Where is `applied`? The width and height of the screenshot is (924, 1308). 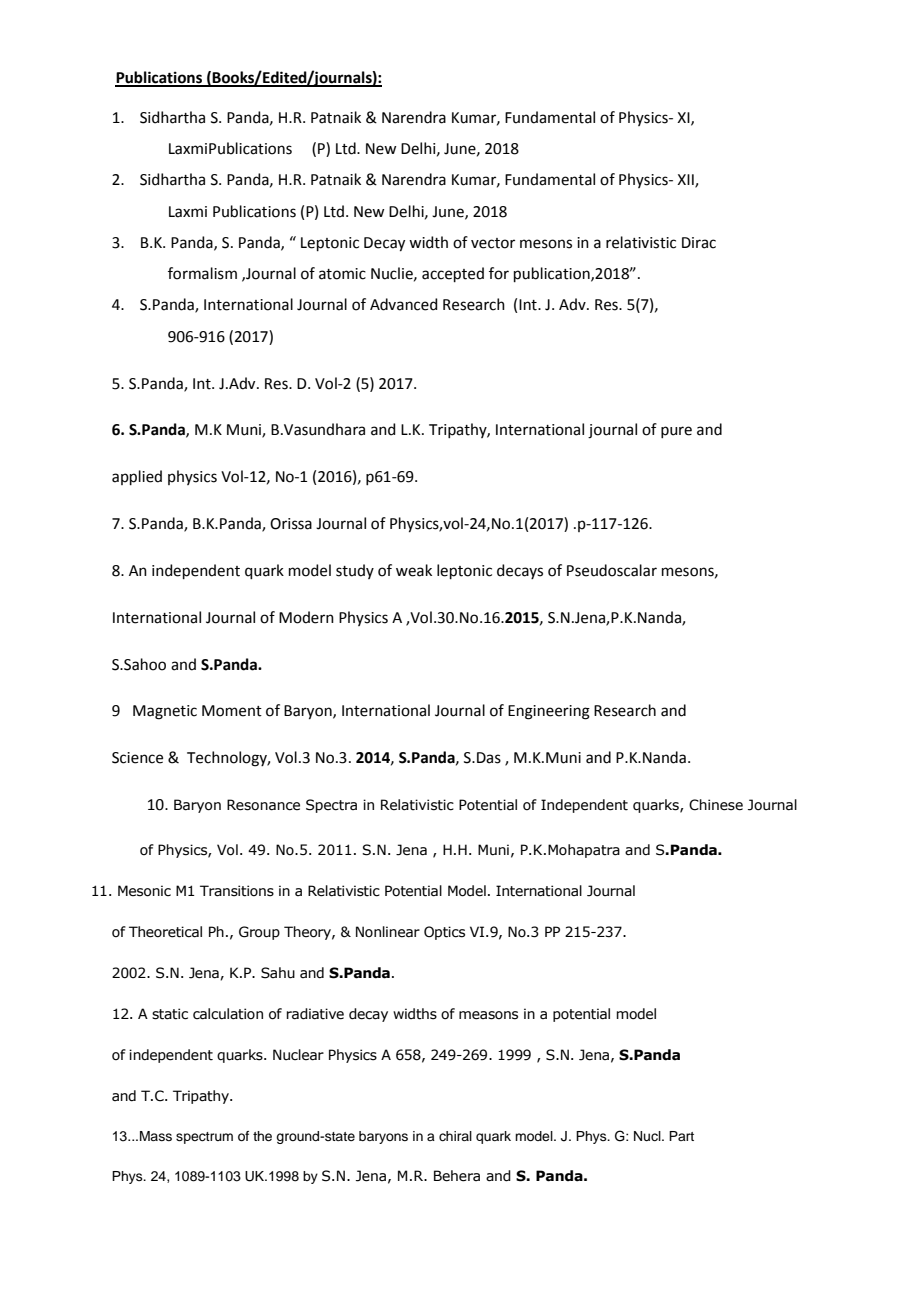 applied is located at coordinates (137, 477).
